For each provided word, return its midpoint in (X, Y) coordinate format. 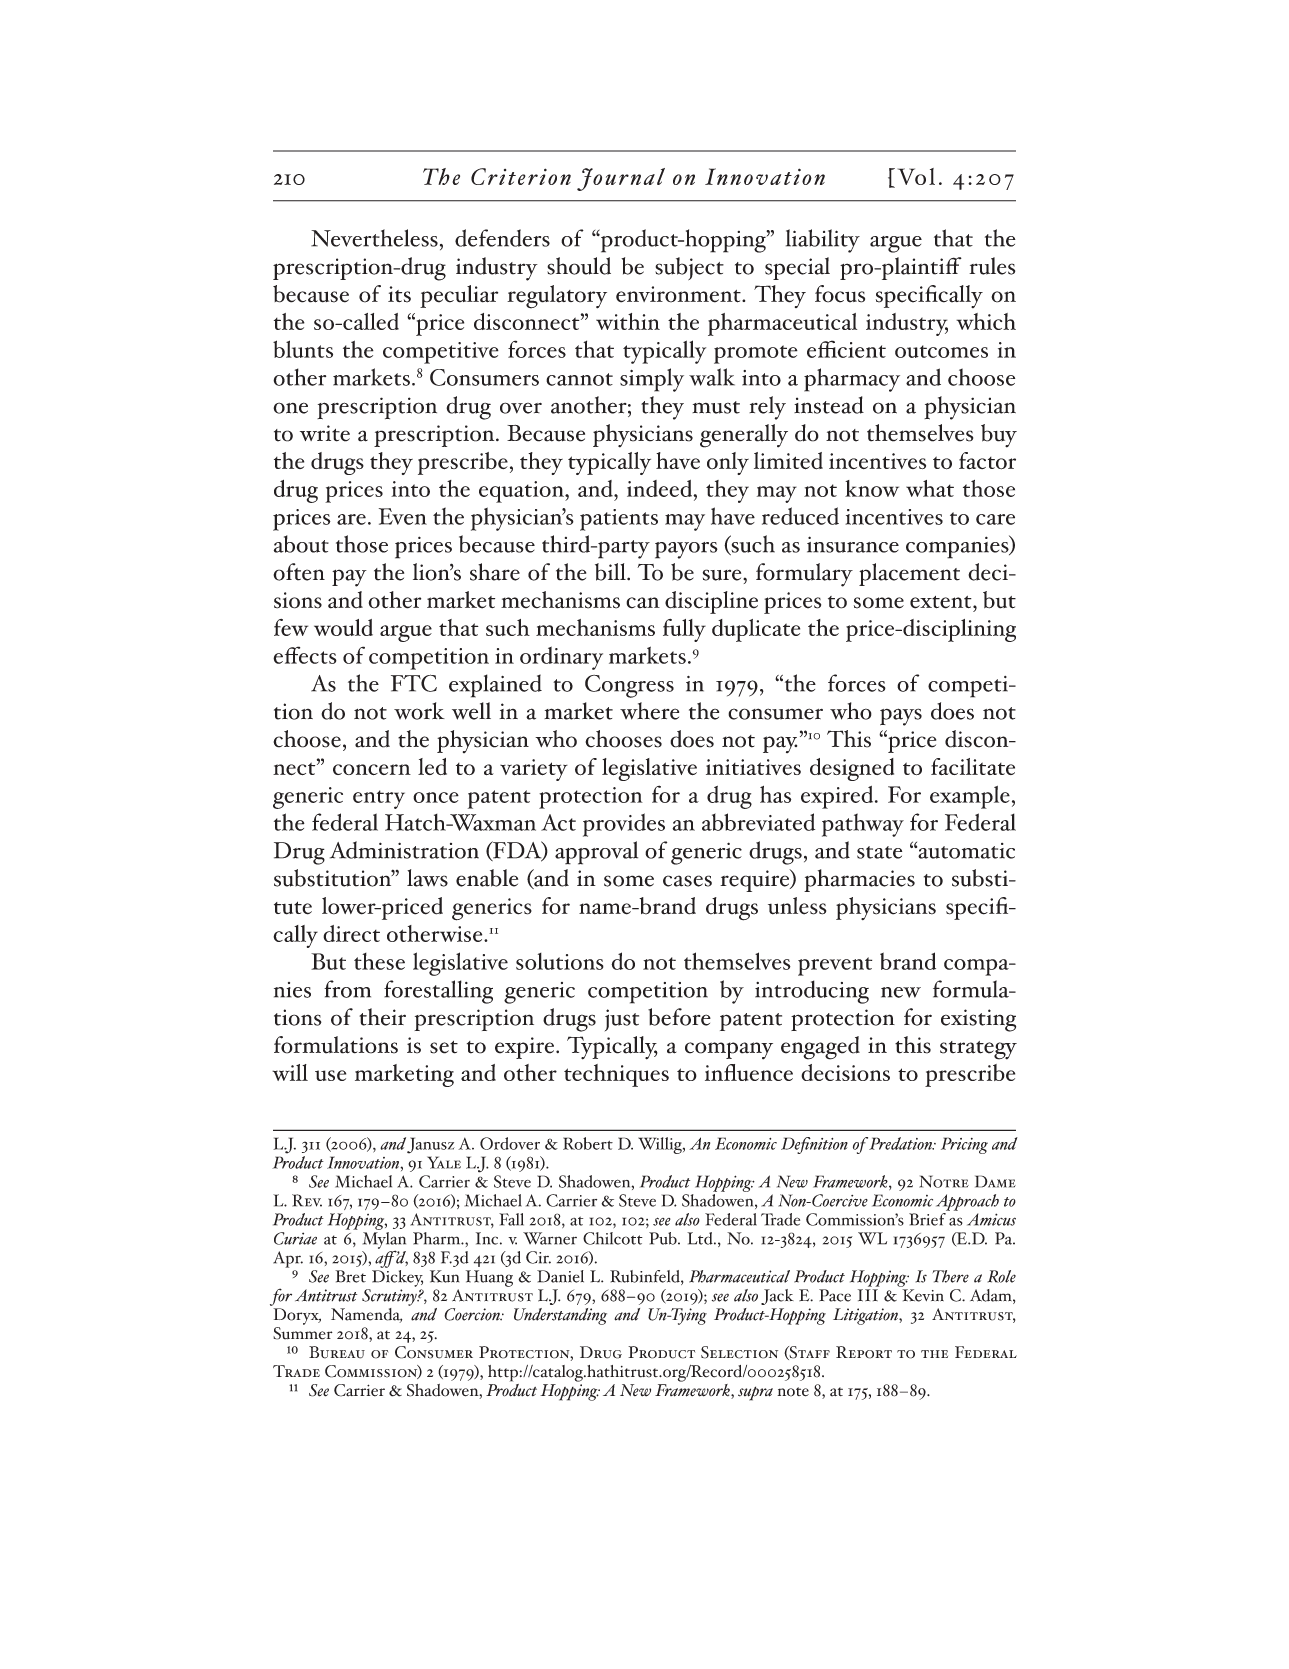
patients (619, 520)
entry (379, 799)
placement (909, 574)
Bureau (337, 1352)
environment (679, 294)
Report (864, 1352)
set (444, 1047)
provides (624, 825)
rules (992, 266)
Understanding (560, 1316)
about (301, 544)
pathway (863, 825)
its (399, 294)
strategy (978, 1050)
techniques (616, 1075)
